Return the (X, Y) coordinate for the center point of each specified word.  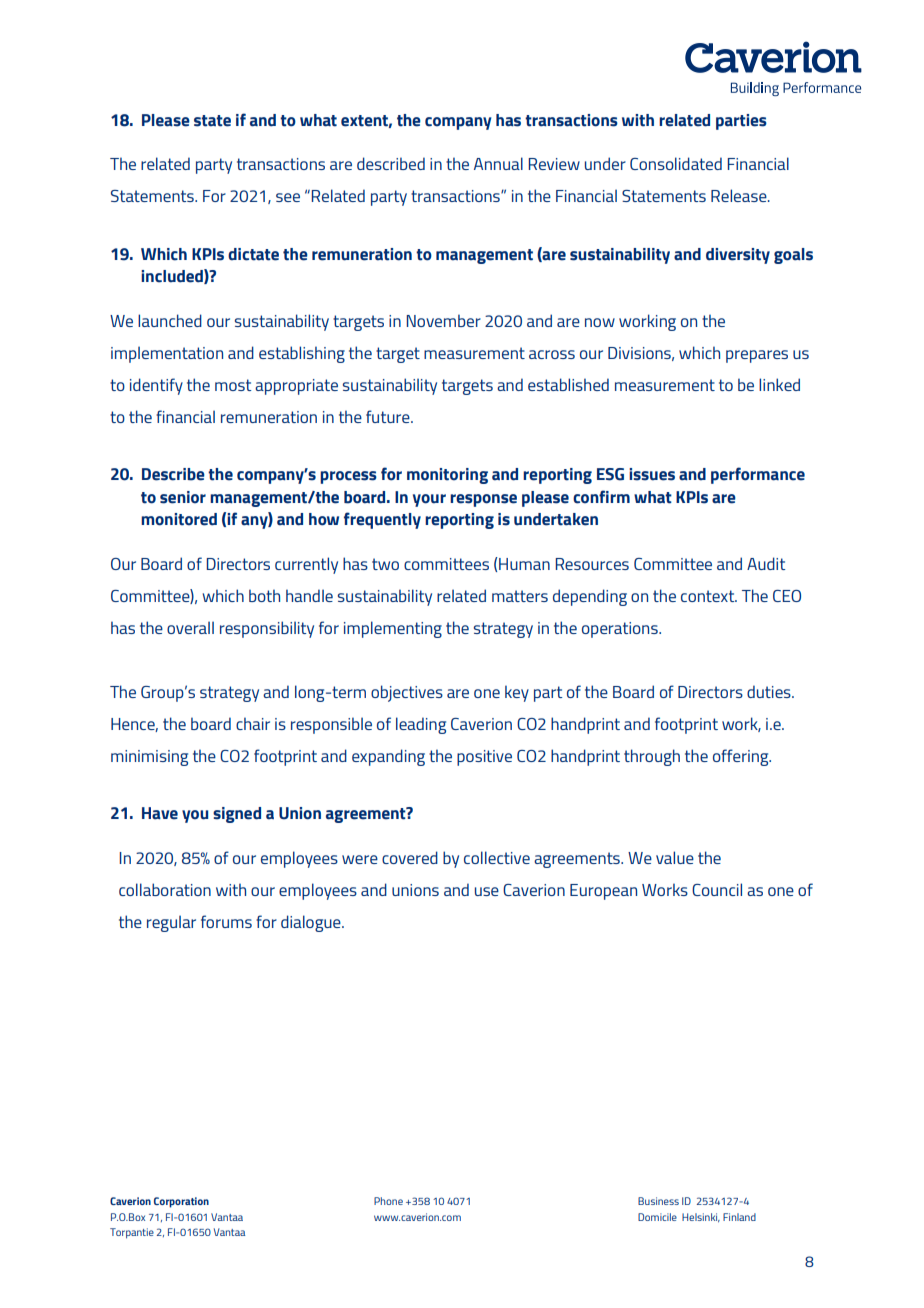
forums (226, 921)
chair (253, 723)
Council (717, 889)
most (233, 385)
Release (740, 195)
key (517, 693)
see (288, 197)
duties (770, 691)
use (487, 891)
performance (758, 475)
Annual (498, 163)
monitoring (447, 476)
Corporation (181, 1202)
